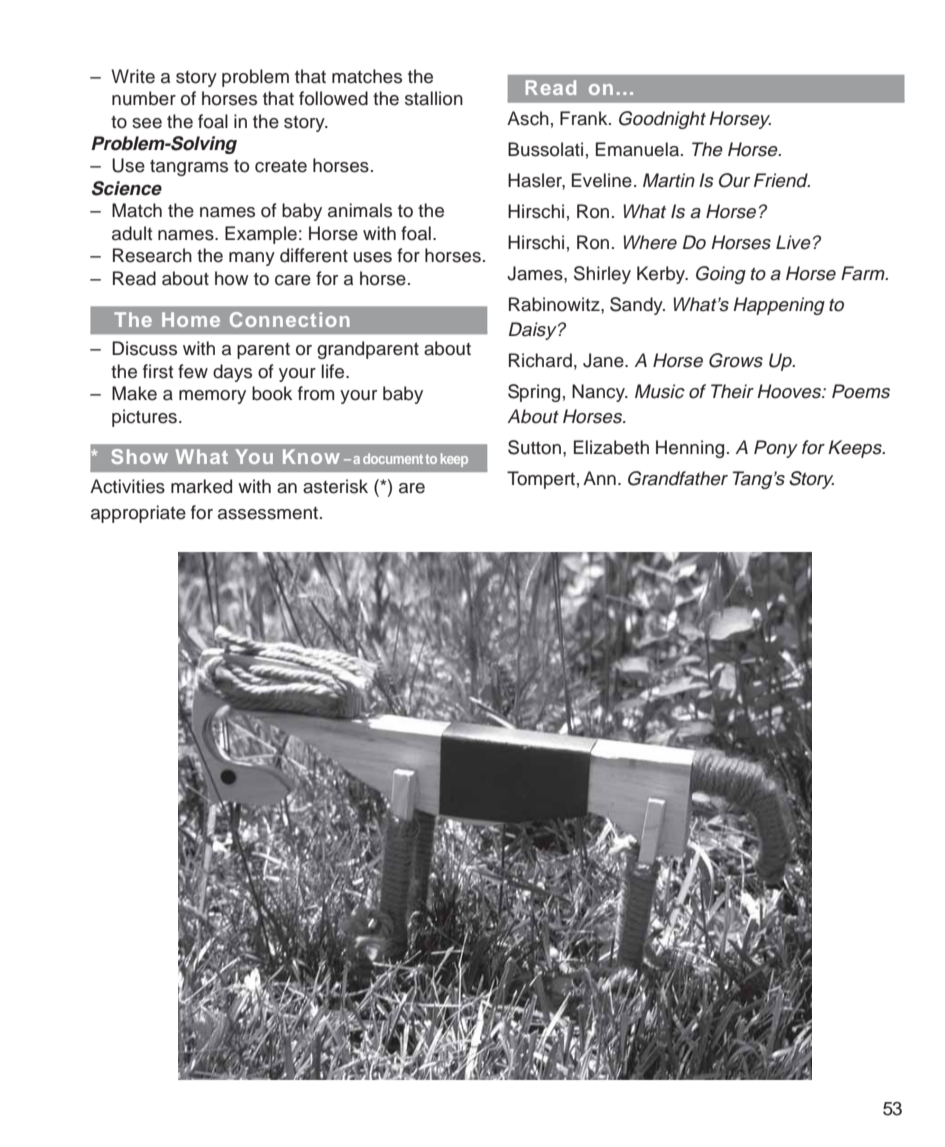 This document has width=945, height=1147. What do you see at coordinates (335, 486) in the document?
I see `asterisk` at bounding box center [335, 486].
